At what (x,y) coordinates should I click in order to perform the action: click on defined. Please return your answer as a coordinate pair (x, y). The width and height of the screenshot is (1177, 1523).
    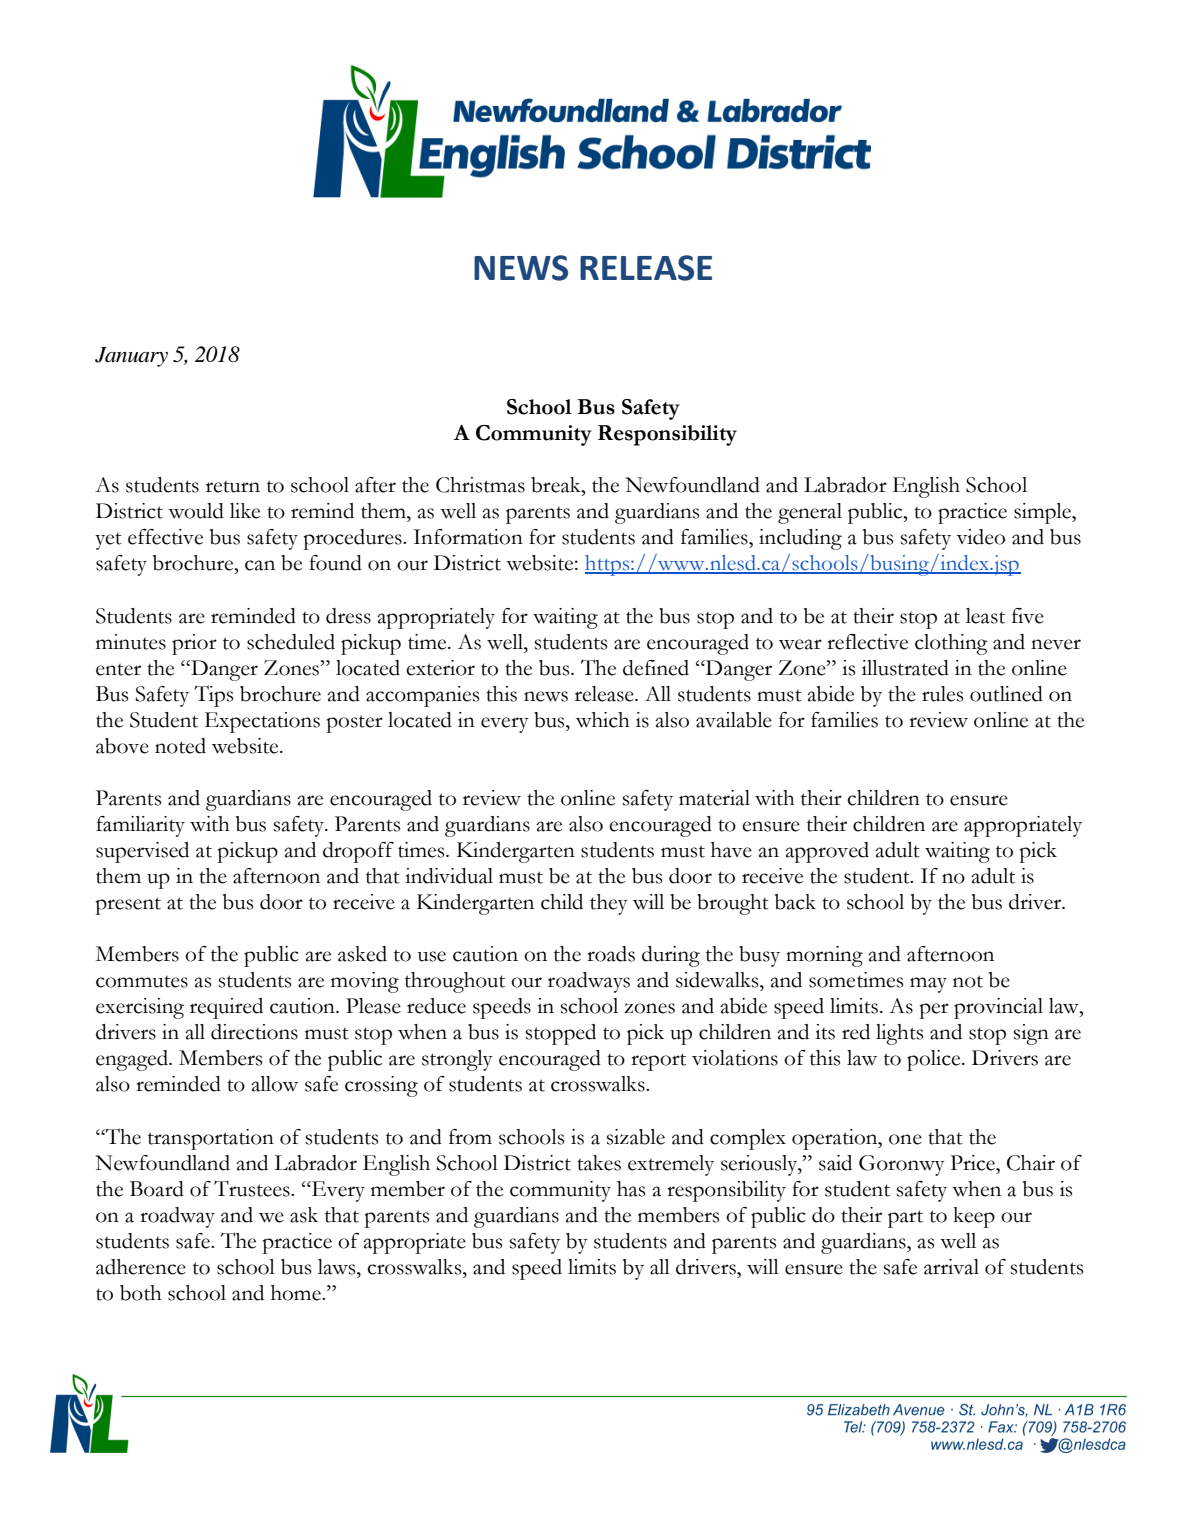
    Looking at the image, I should click on (656, 668).
